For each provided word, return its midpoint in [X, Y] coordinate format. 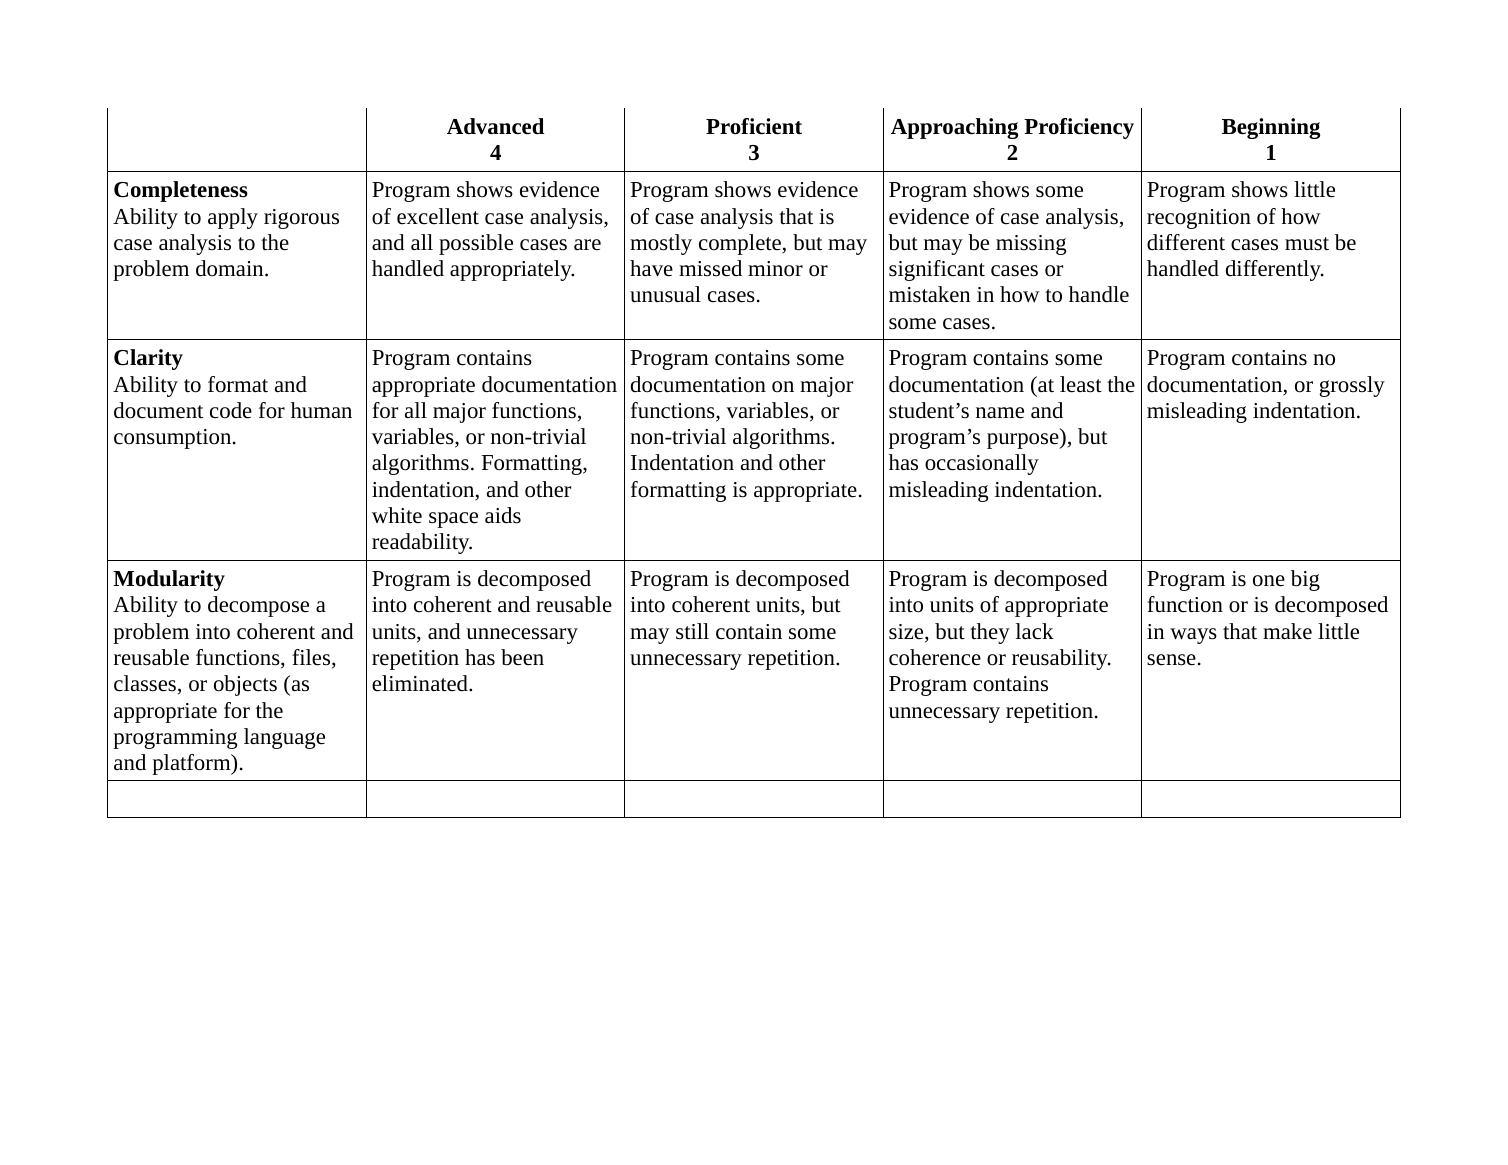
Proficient [754, 126]
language [284, 738]
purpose [1024, 441]
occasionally [982, 464]
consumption [174, 439]
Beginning [1271, 128]
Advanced [495, 126]
